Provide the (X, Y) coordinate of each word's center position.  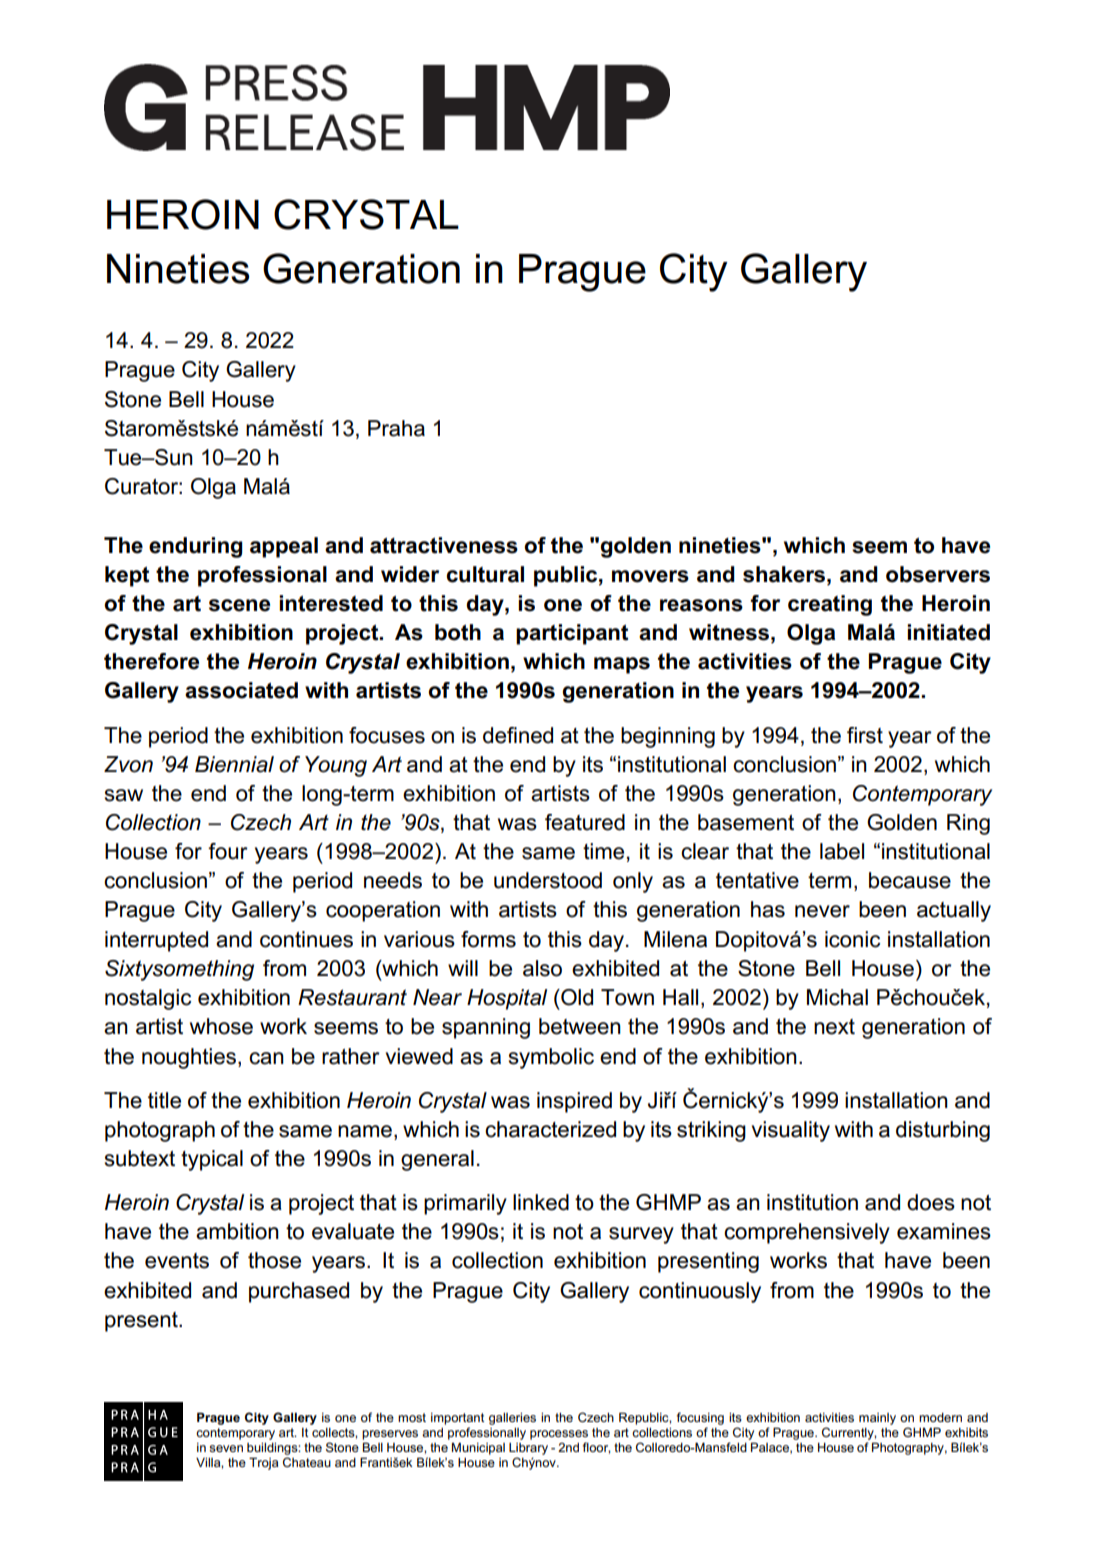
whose (221, 1026)
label (842, 851)
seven (226, 1448)
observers (938, 574)
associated (241, 690)
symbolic (551, 1058)
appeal (284, 547)
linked (541, 1202)
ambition (237, 1231)
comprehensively (807, 1233)
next (834, 1027)
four (228, 851)
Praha (396, 428)
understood (548, 880)
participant (572, 634)
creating (830, 605)
